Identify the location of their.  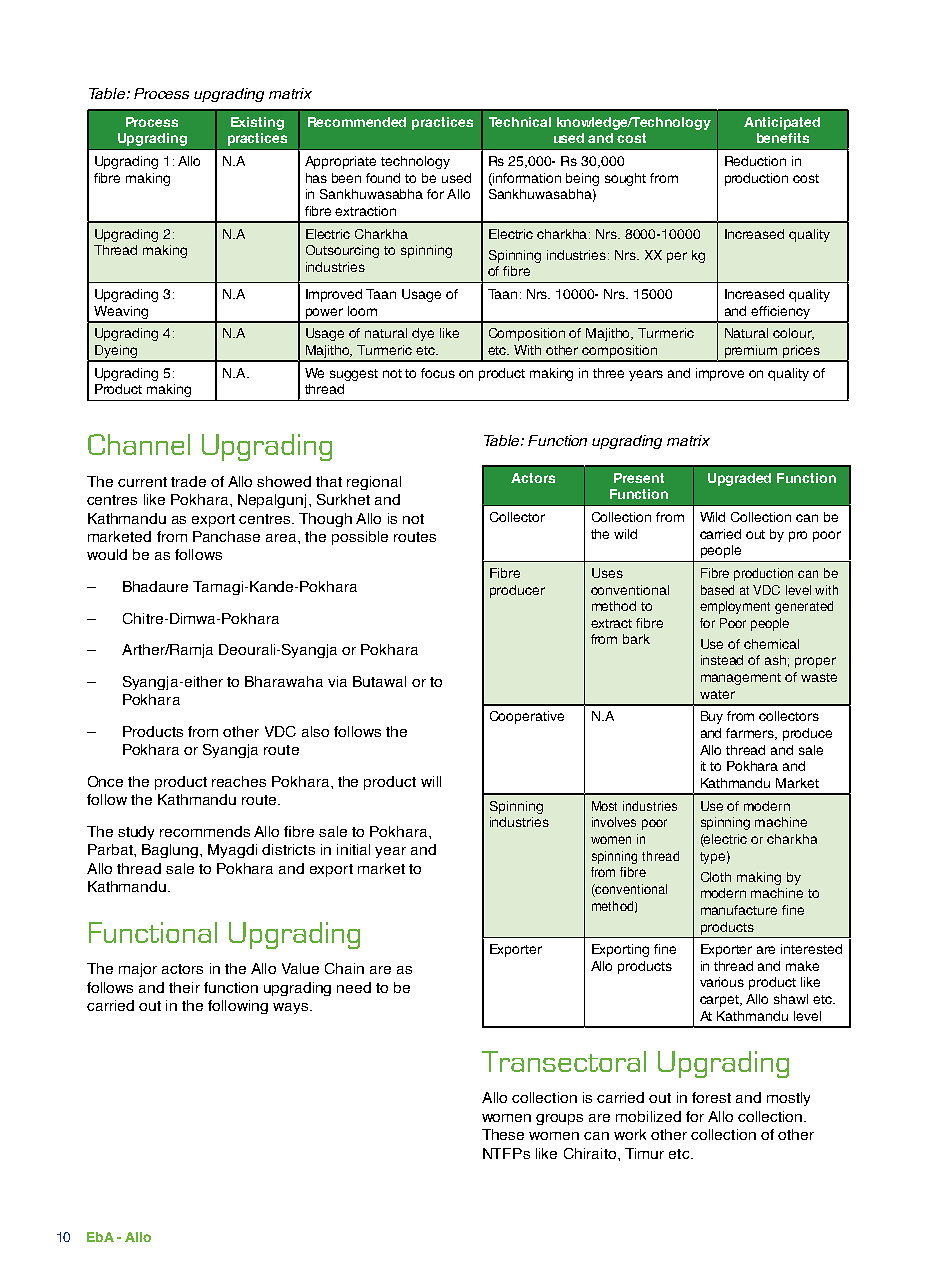
(184, 987).
